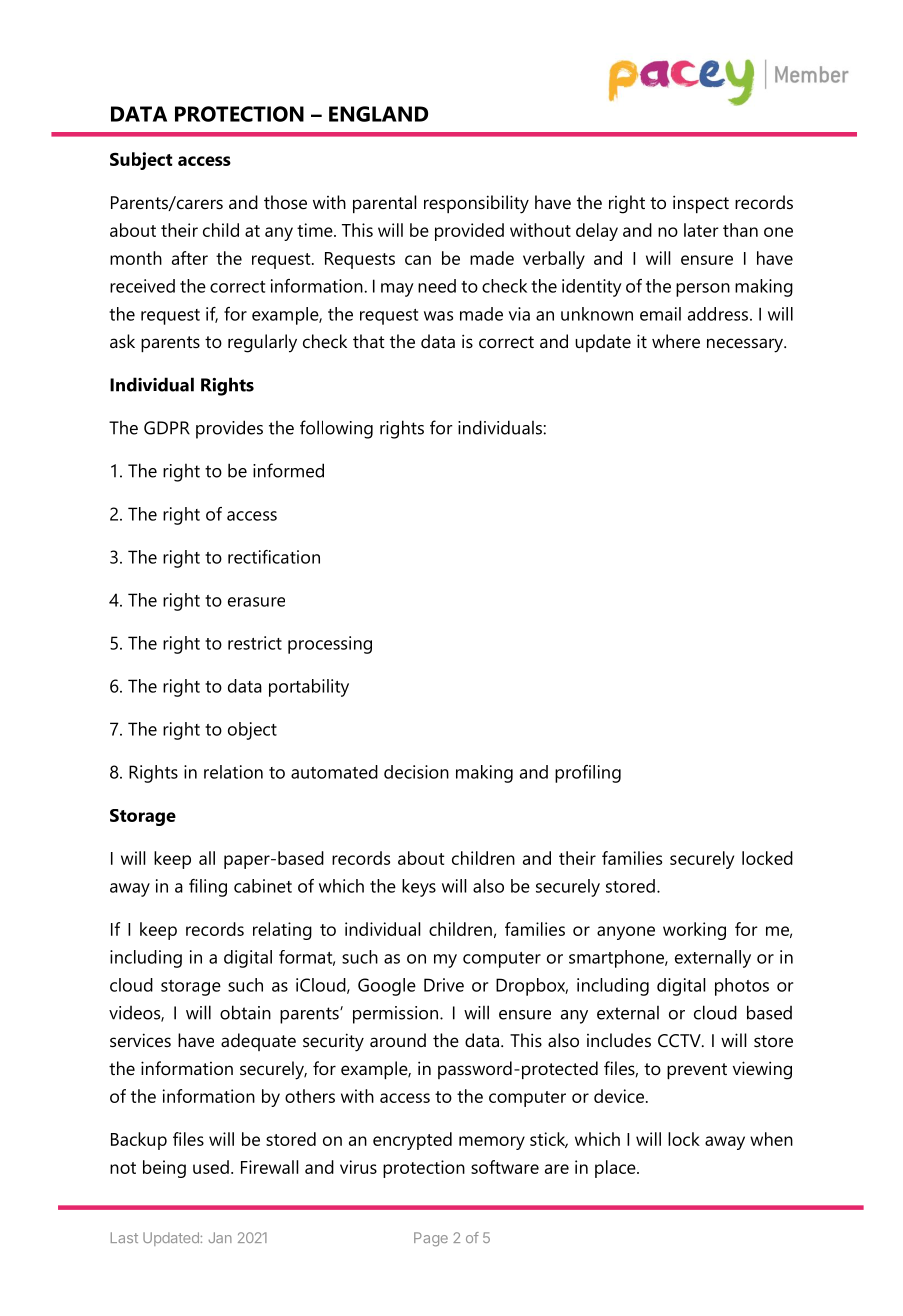 This document has height=1316, width=903. Describe the element at coordinates (616, 1169) in the document. I see `place` at that location.
